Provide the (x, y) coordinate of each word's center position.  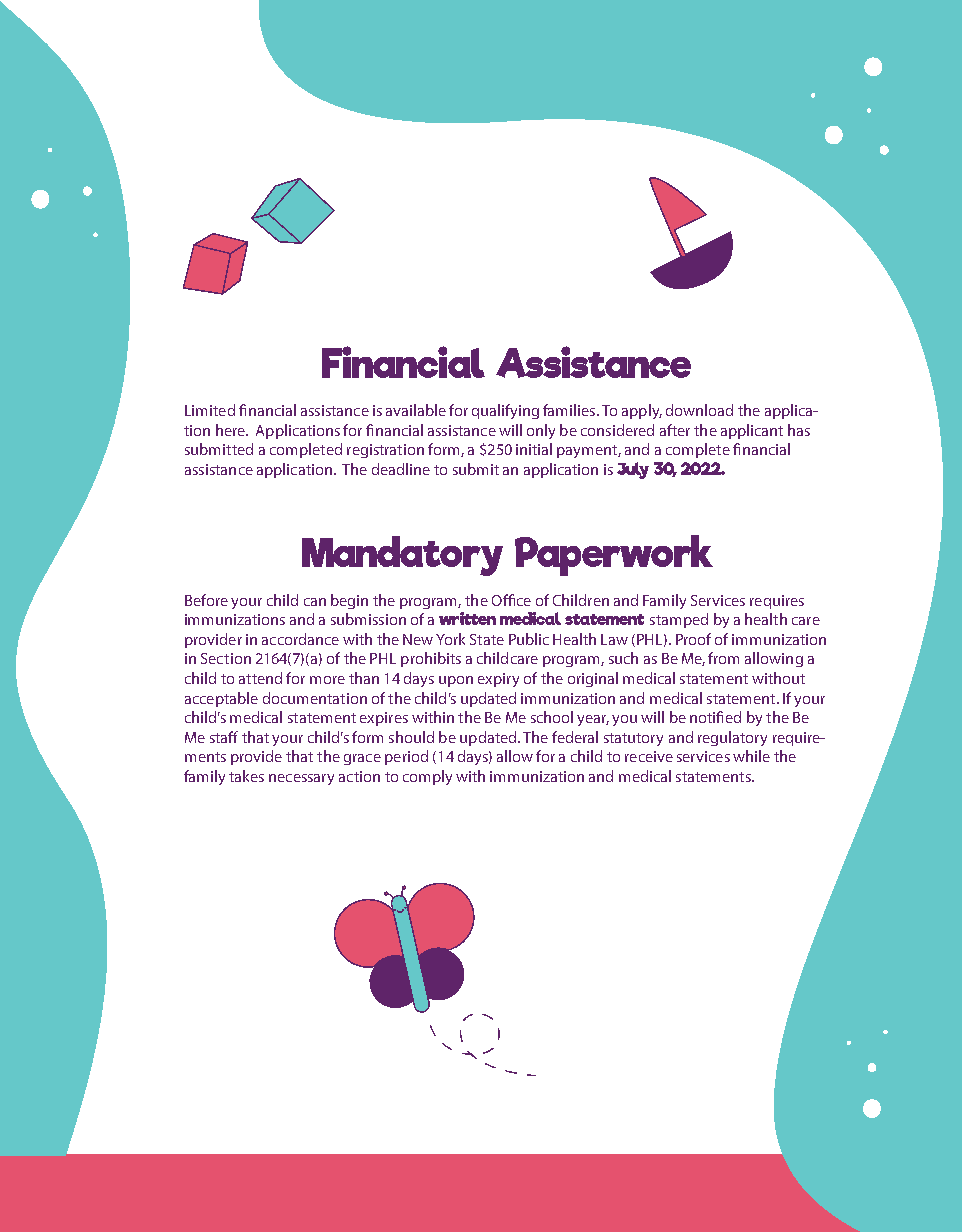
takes (246, 776)
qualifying (505, 411)
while (751, 756)
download (699, 410)
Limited (210, 410)
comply (427, 777)
